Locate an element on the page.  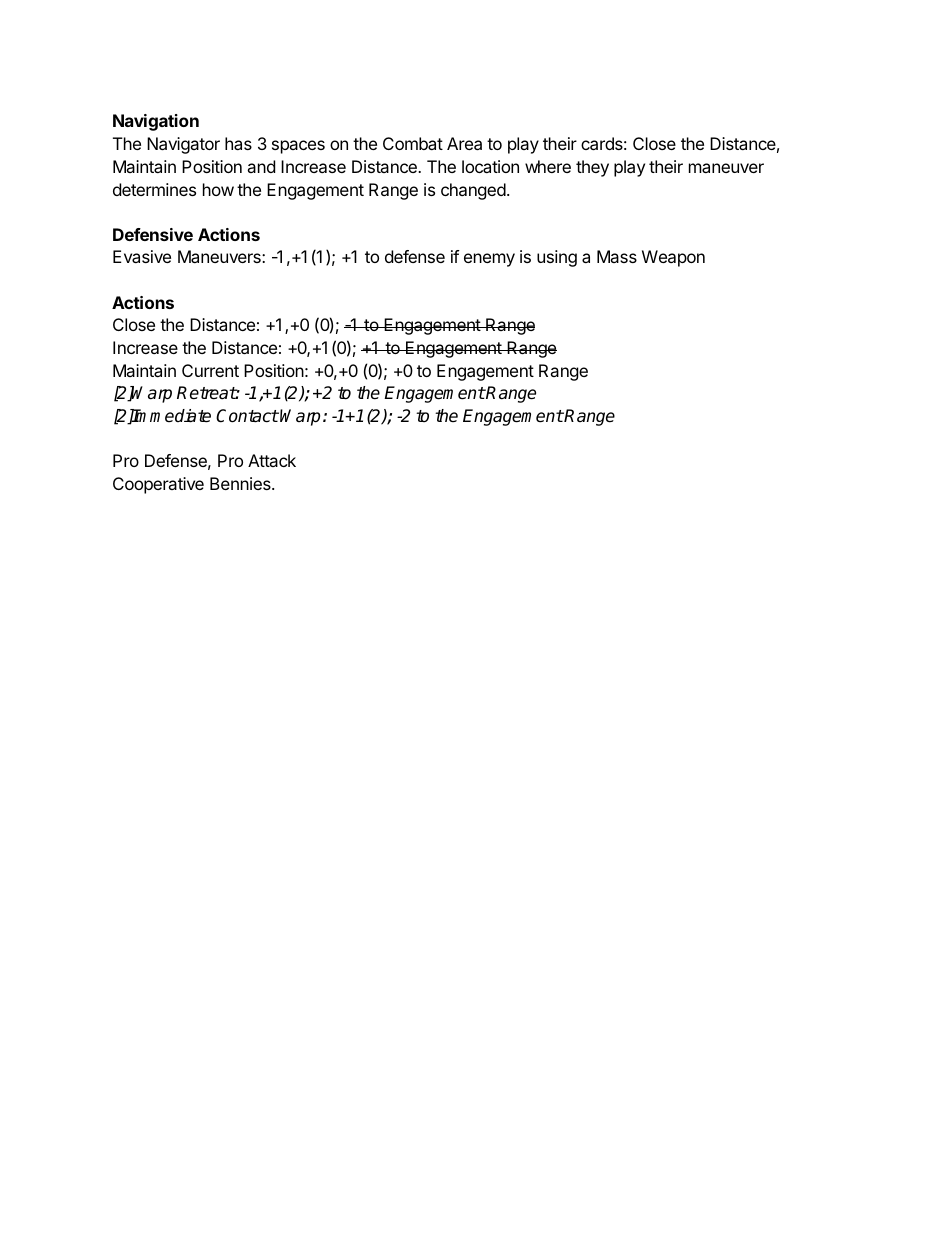
using is located at coordinates (557, 258).
